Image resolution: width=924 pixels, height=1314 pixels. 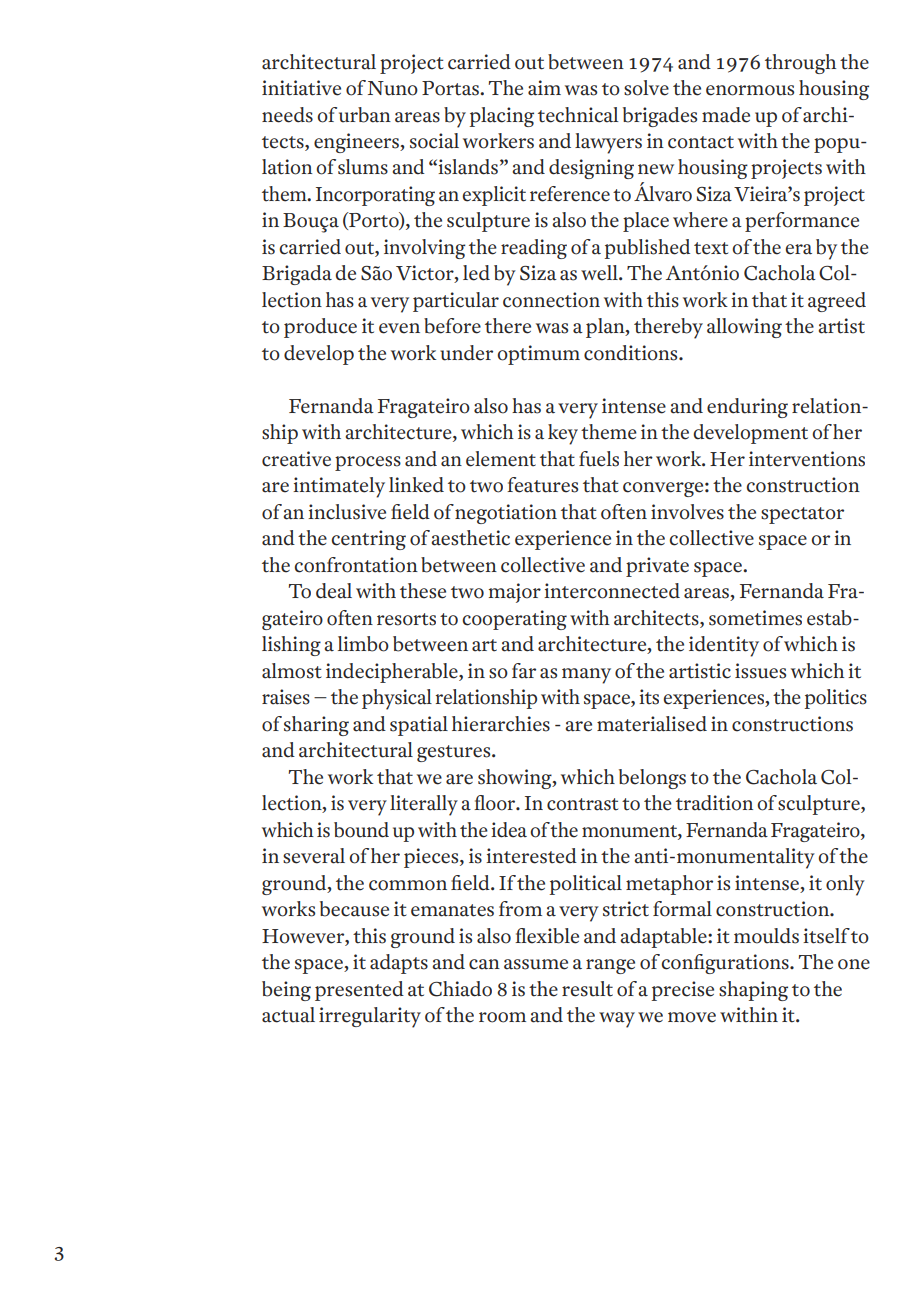 What do you see at coordinates (365, 115) in the screenshot?
I see `urban` at bounding box center [365, 115].
